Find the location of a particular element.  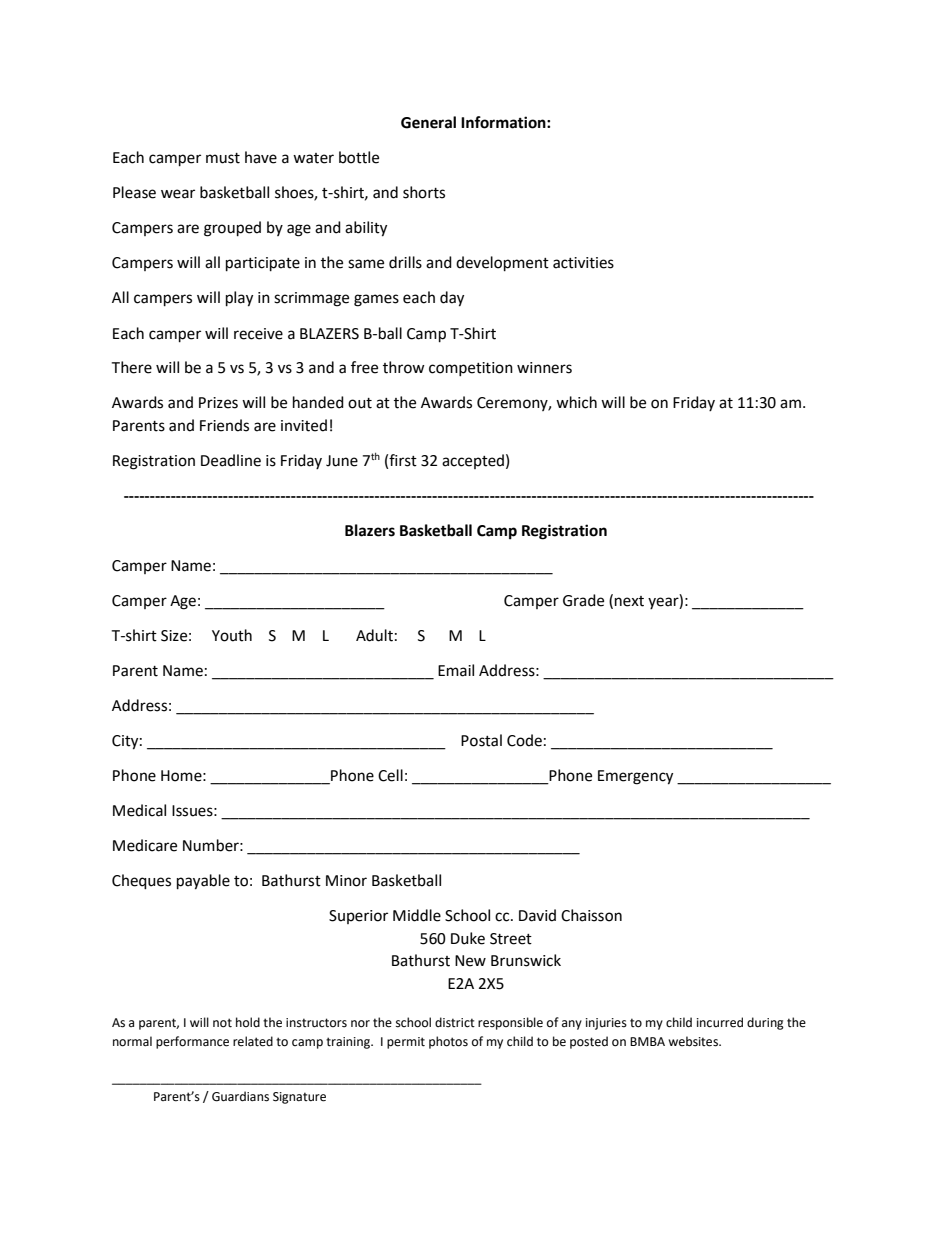

next is located at coordinates (629, 601).
